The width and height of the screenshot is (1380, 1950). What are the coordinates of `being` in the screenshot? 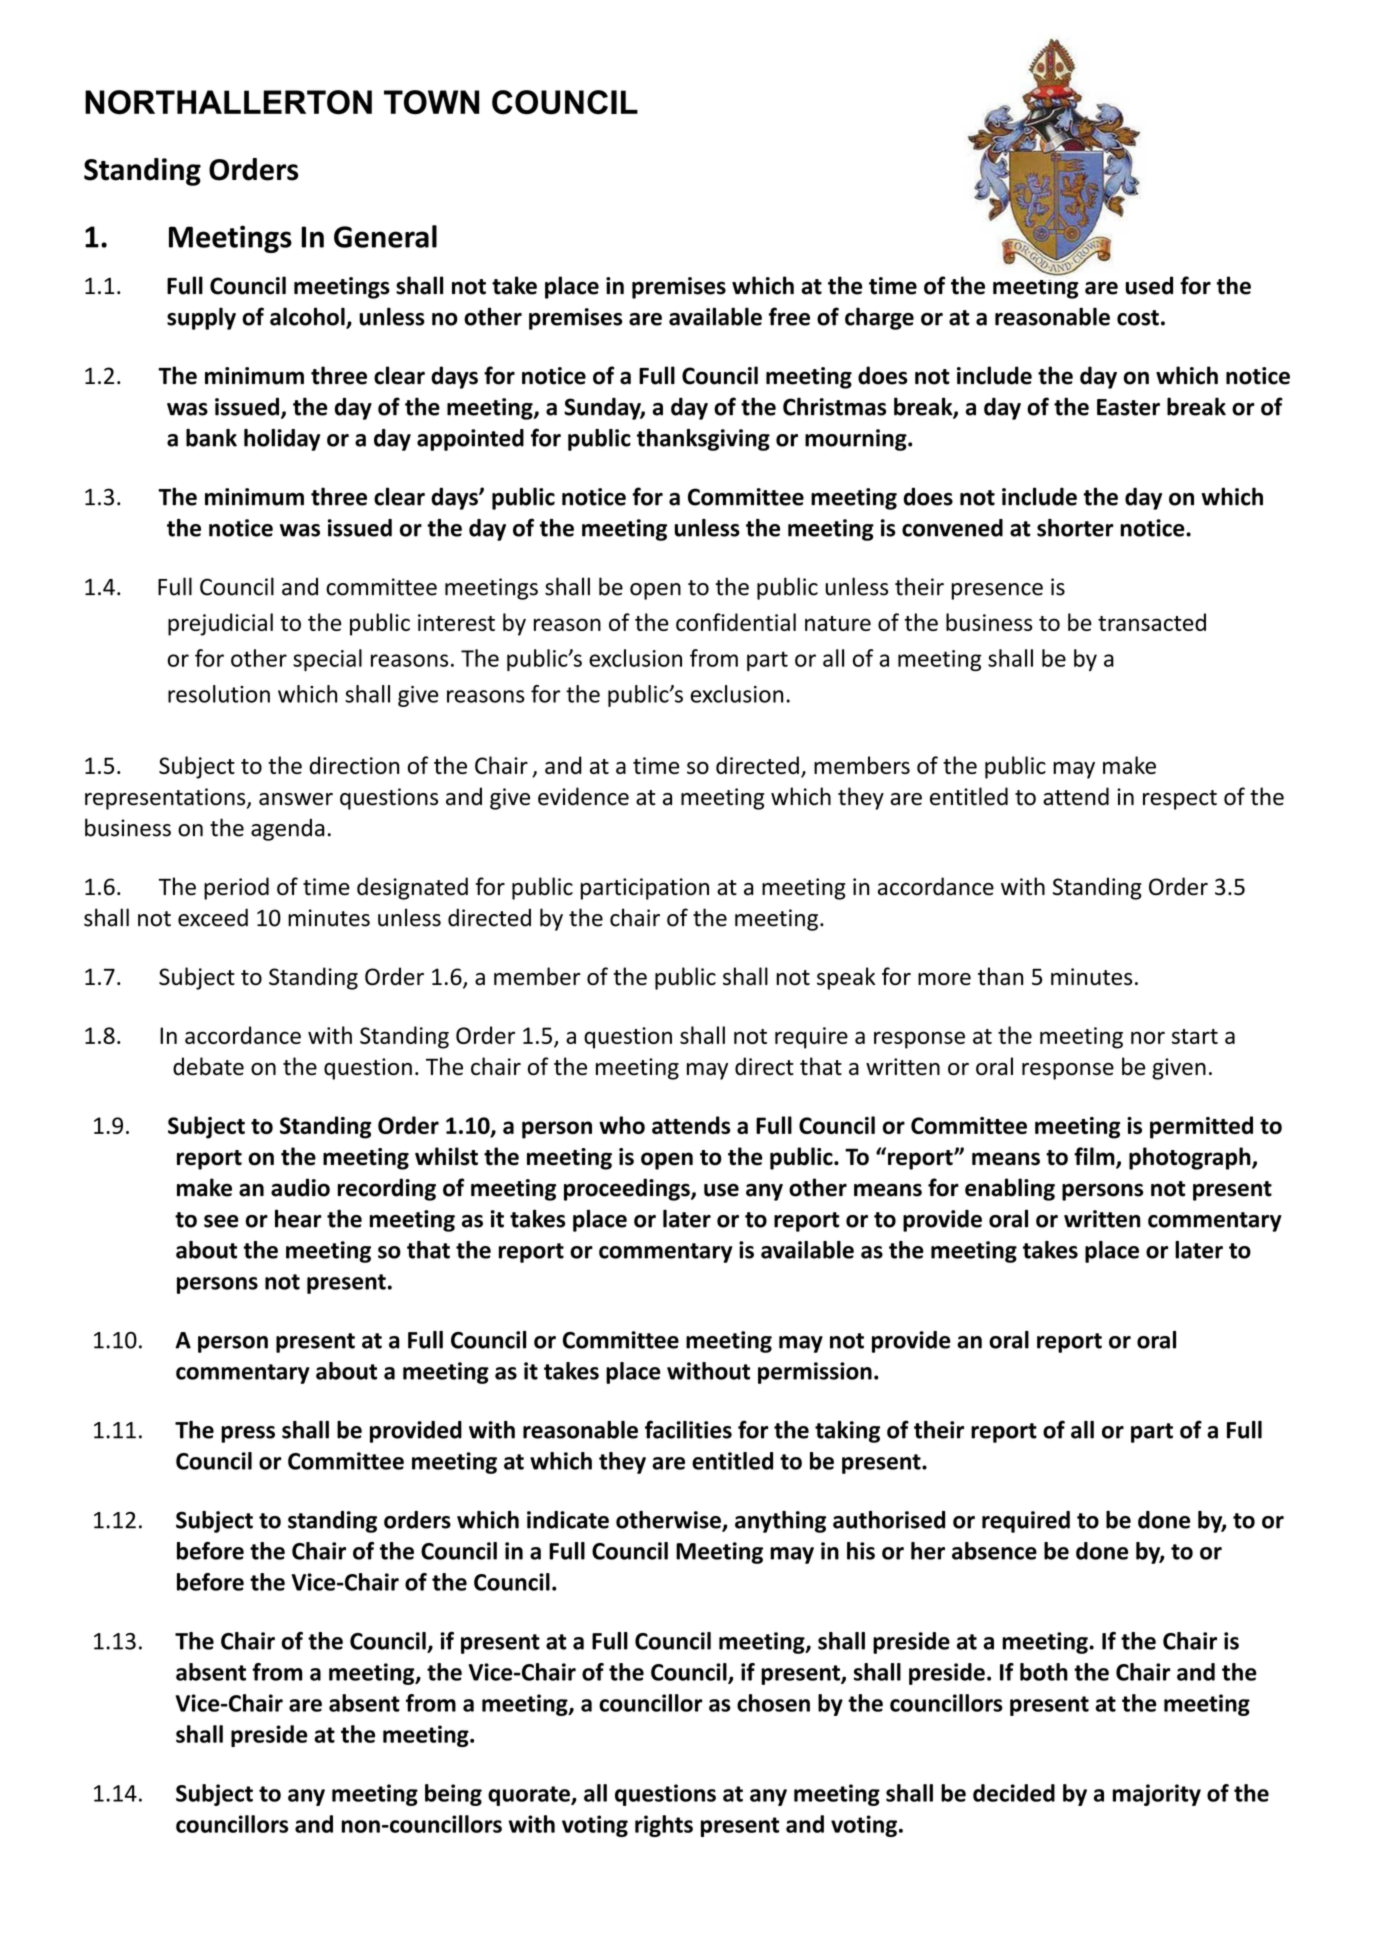 It's located at (453, 1795).
